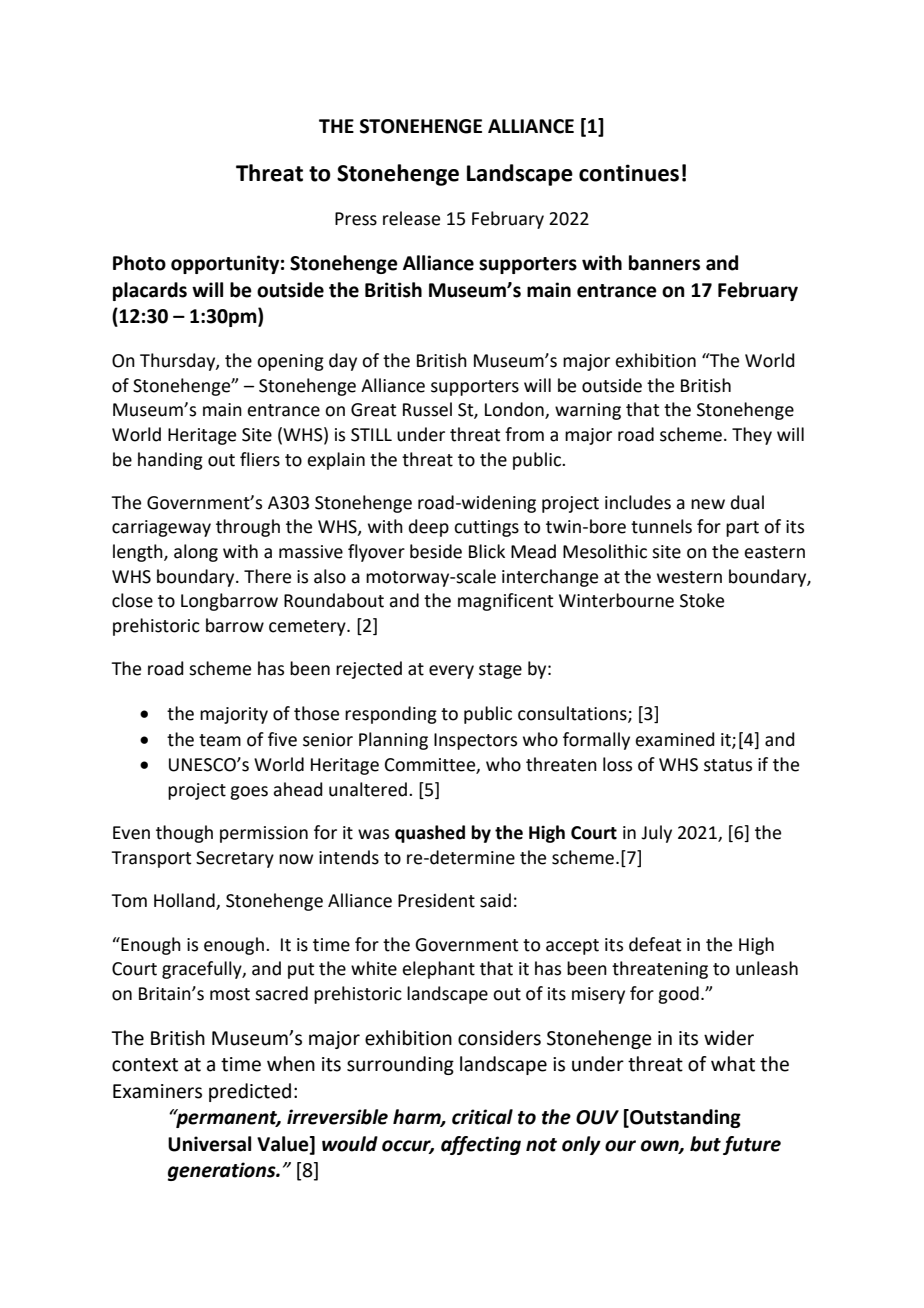 This page has width=924, height=1308. I want to click on Stoke, so click(702, 600).
